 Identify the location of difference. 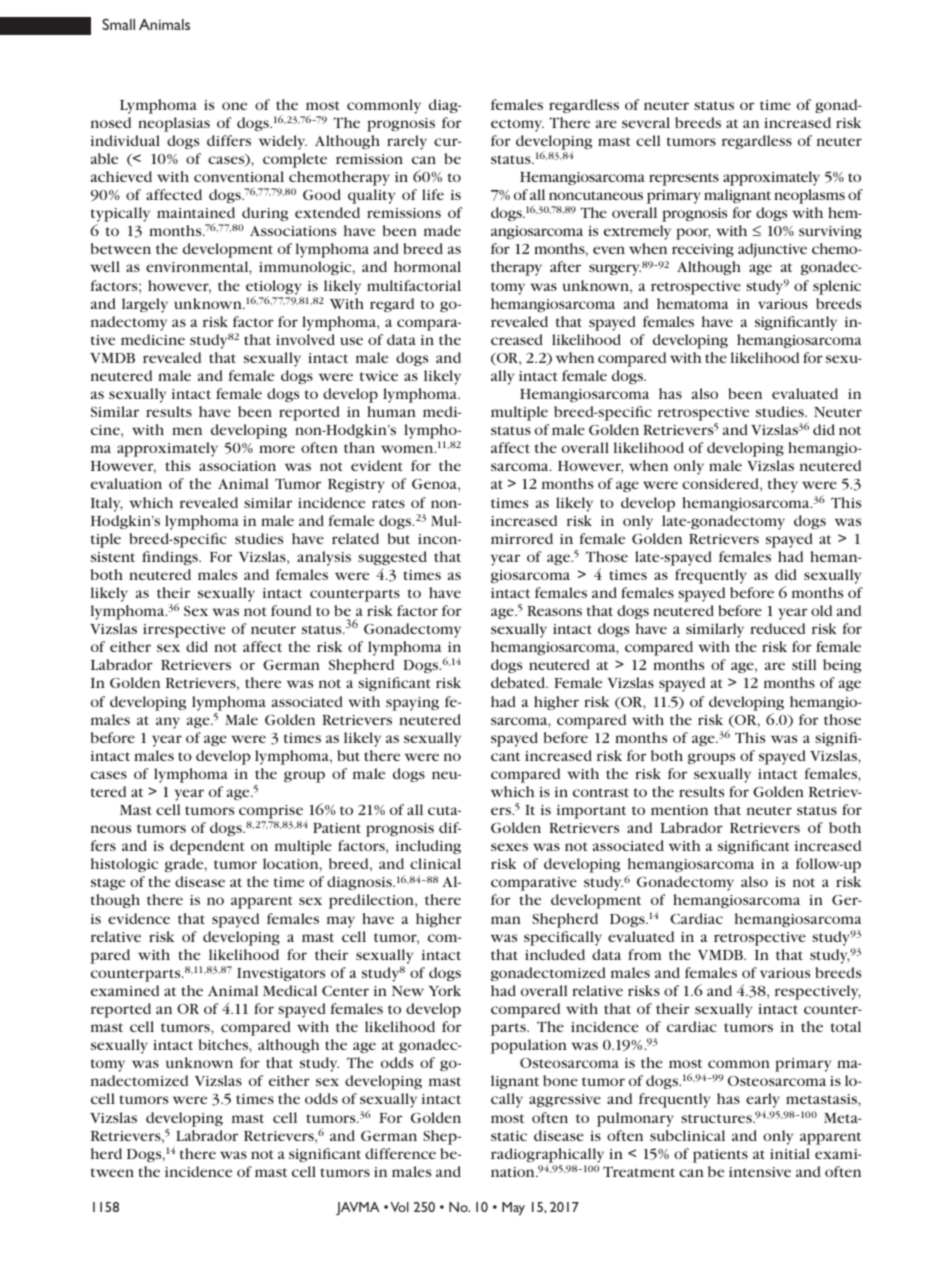
(400, 1153).
